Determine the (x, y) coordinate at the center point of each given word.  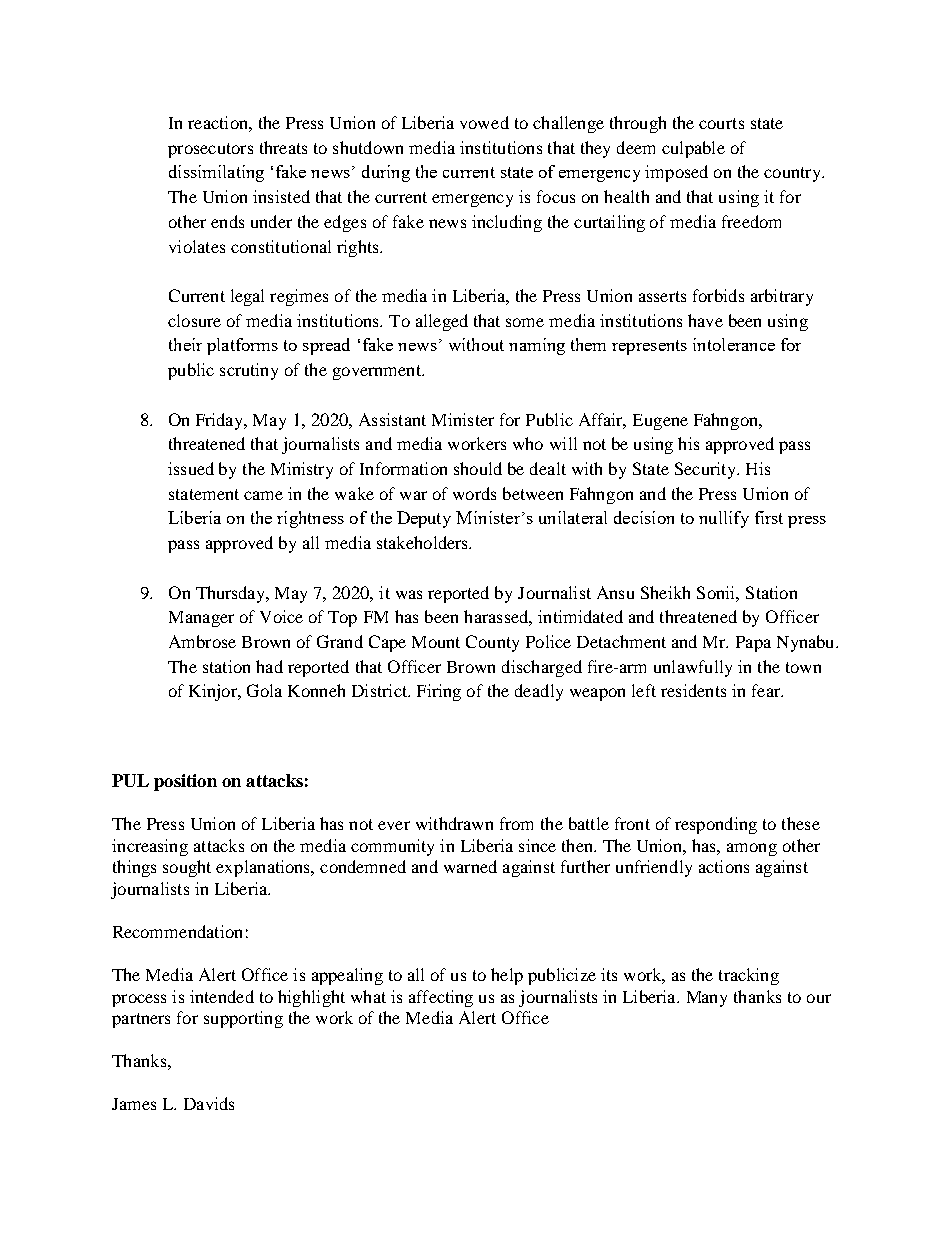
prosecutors (210, 150)
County (492, 643)
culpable (693, 149)
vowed (484, 122)
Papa (753, 644)
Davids (209, 1103)
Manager (201, 619)
